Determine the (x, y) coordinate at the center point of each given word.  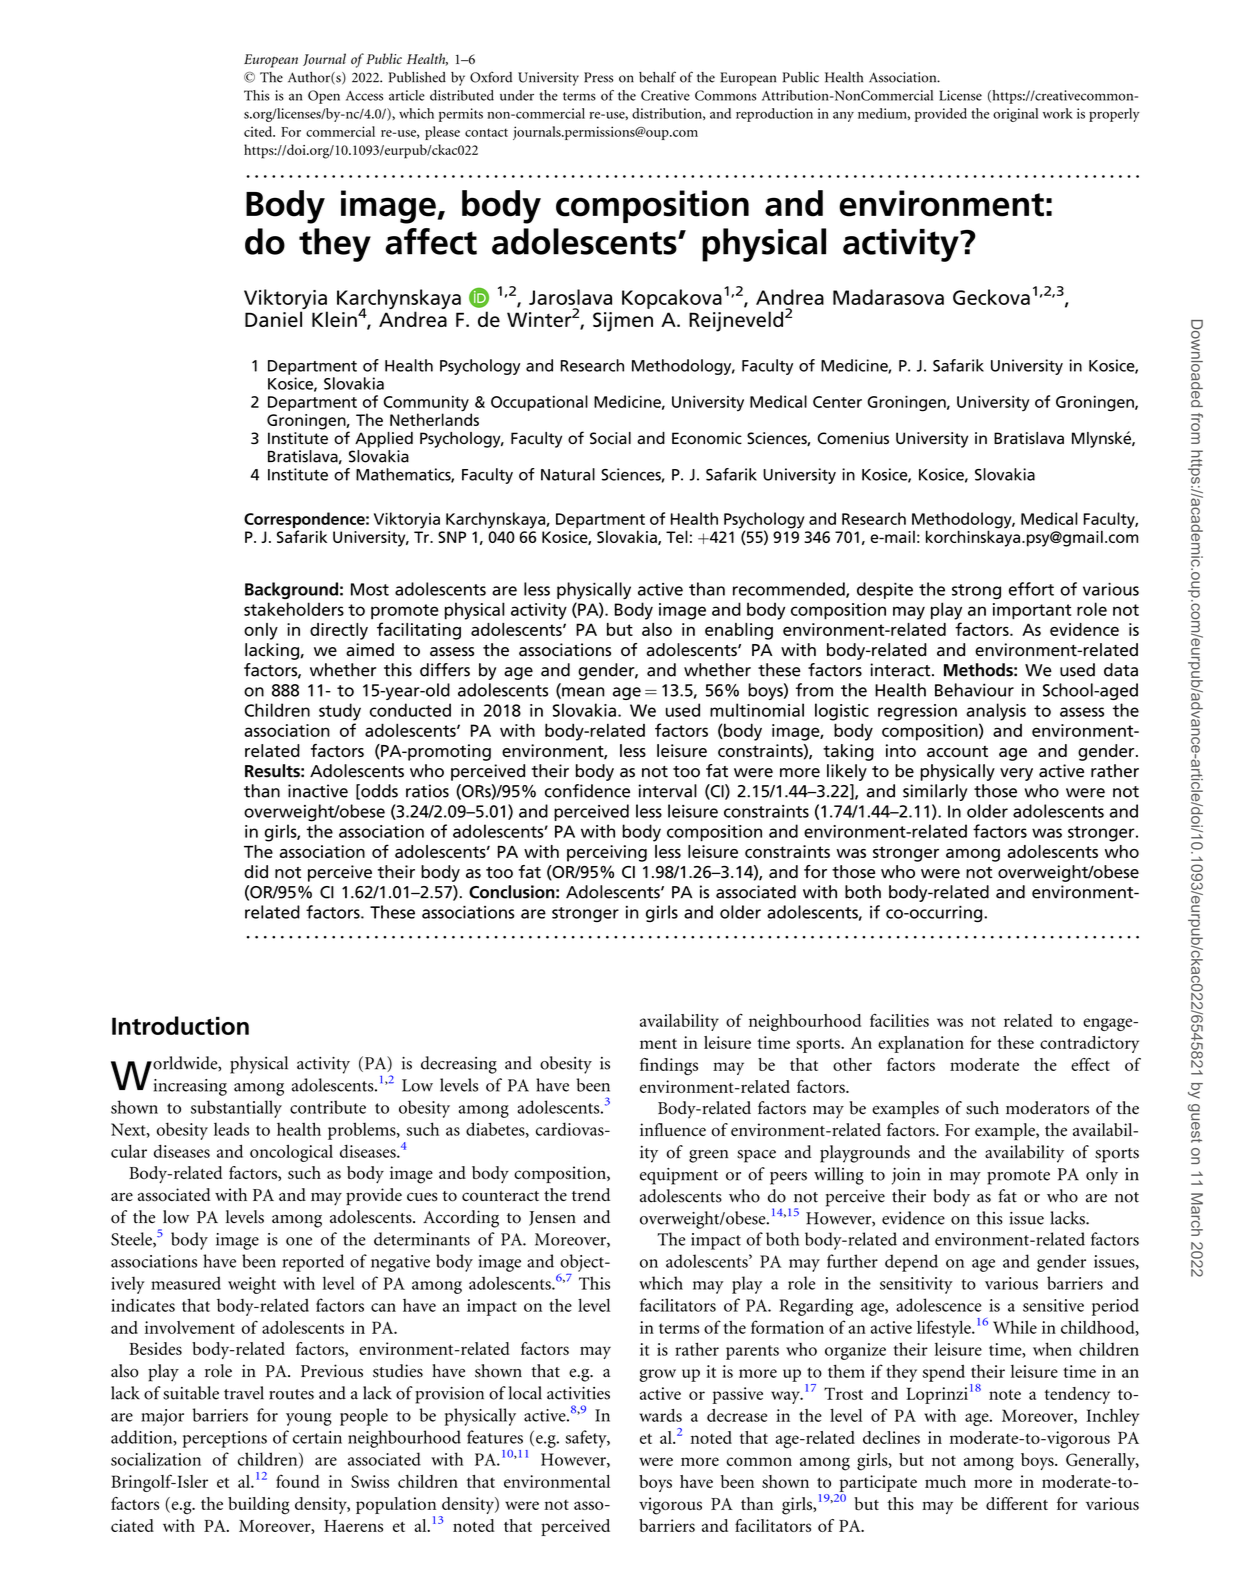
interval (668, 791)
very (1016, 774)
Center (837, 402)
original (1015, 115)
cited (259, 131)
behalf (657, 77)
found (297, 1481)
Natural (568, 474)
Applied (384, 440)
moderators (1047, 1108)
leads (231, 1129)
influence (673, 1129)
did (256, 872)
